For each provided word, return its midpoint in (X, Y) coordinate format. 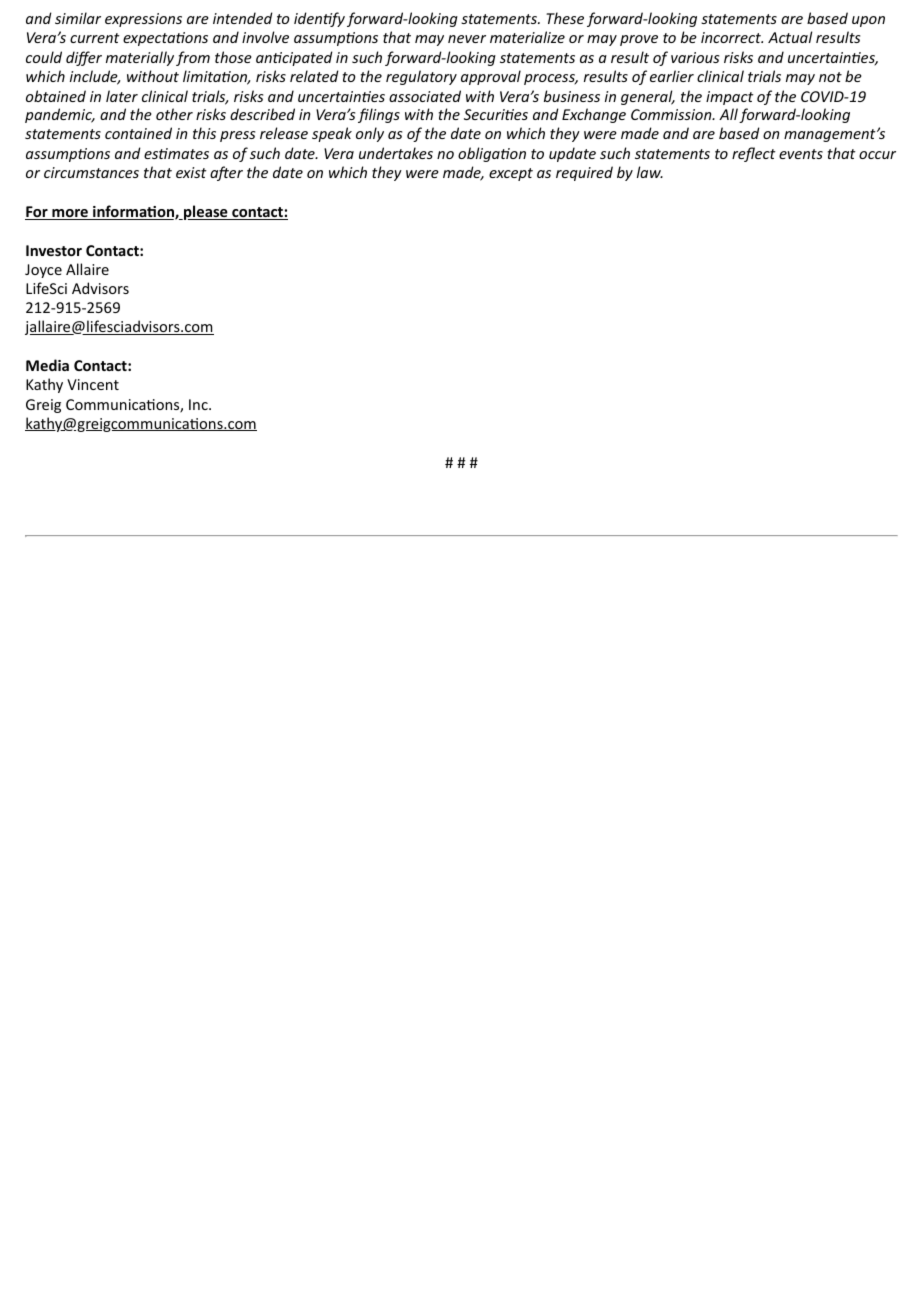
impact (730, 98)
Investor (54, 250)
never (467, 39)
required (584, 173)
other (174, 114)
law (650, 172)
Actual (790, 37)
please (206, 212)
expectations (165, 39)
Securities (496, 114)
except (511, 174)
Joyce (43, 271)
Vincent (93, 384)
